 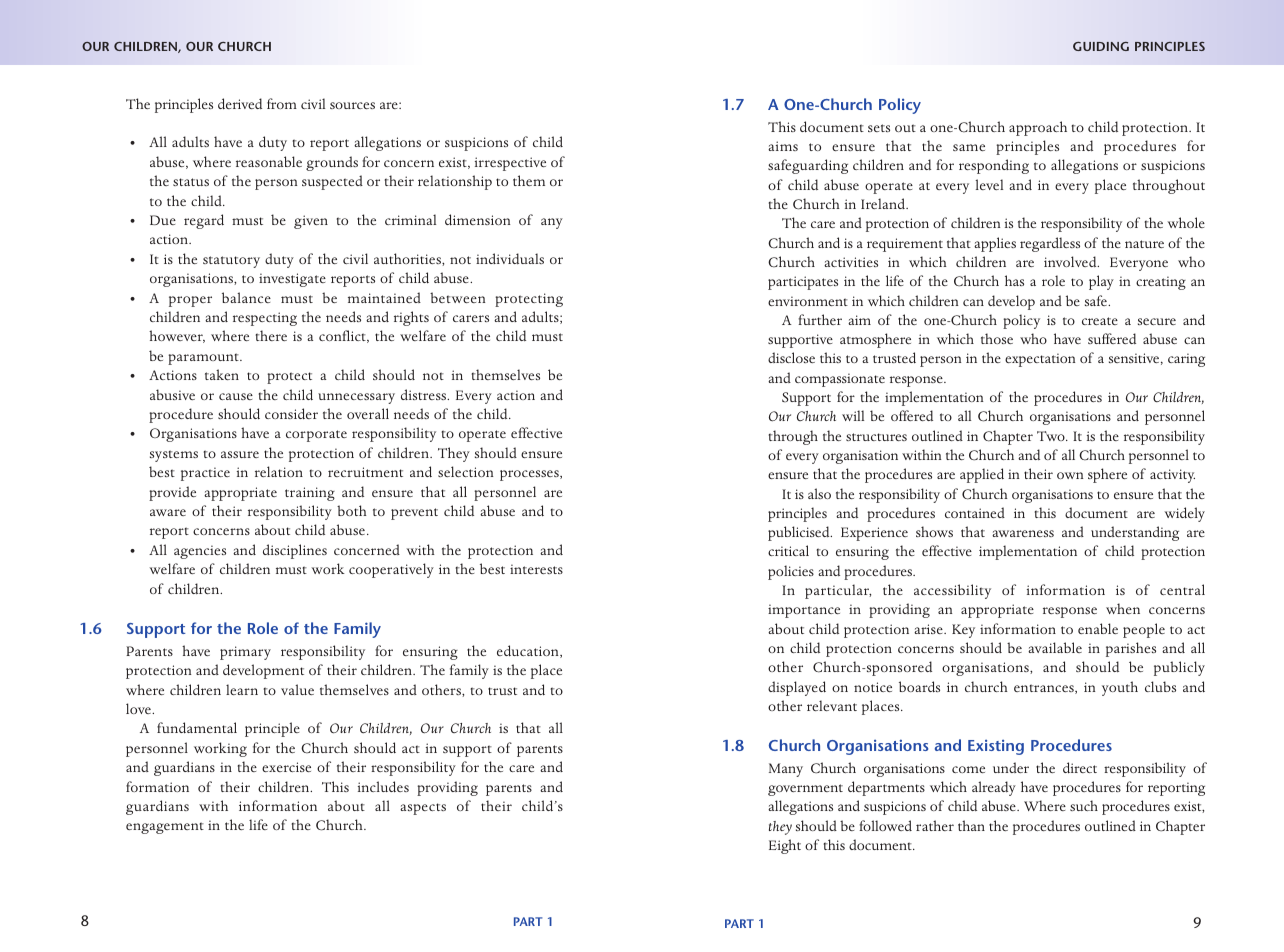 What do you see at coordinates (783, 146) in the screenshot?
I see `aims` at bounding box center [783, 146].
